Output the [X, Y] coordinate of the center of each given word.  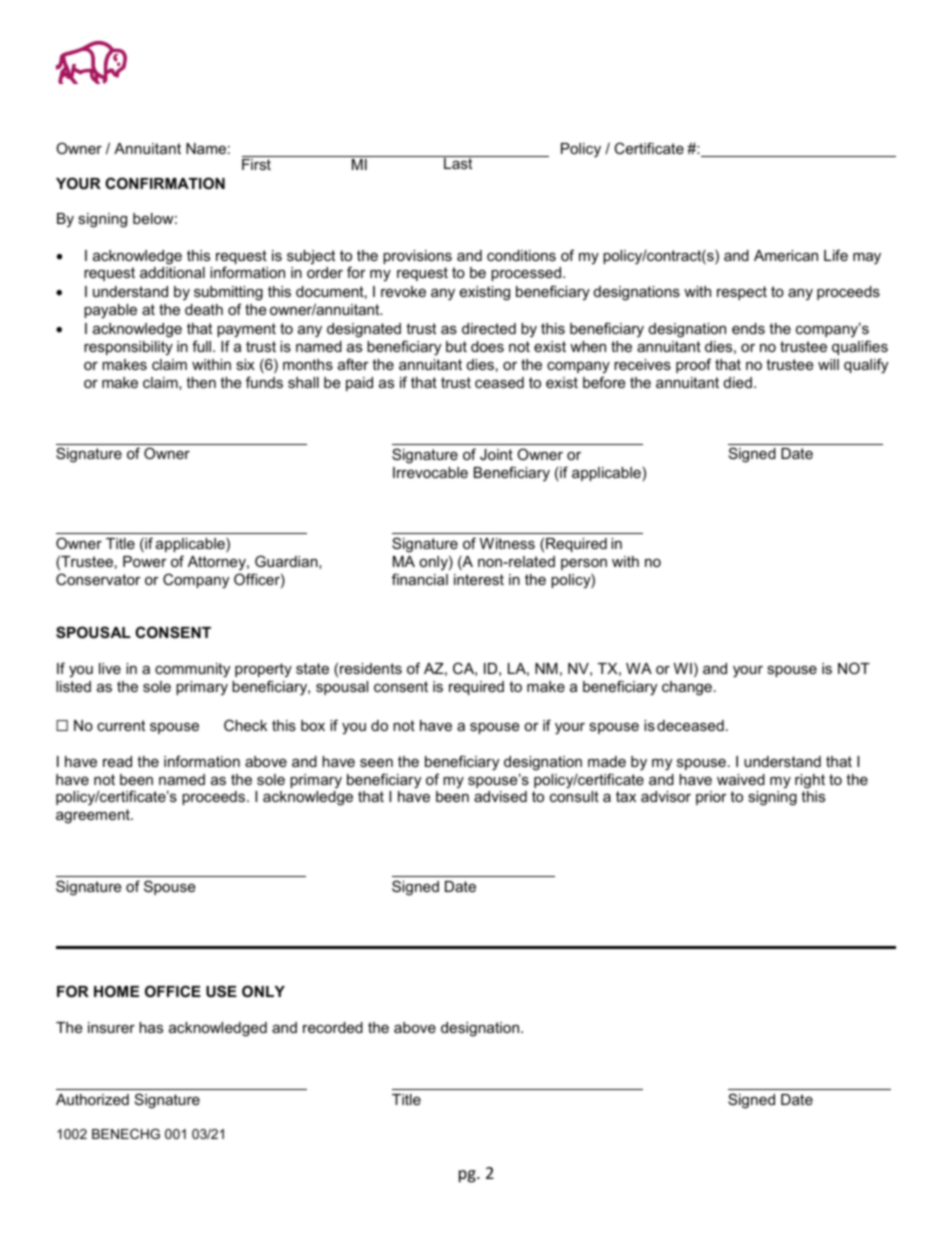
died [738, 382]
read [117, 761]
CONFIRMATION [165, 183]
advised [500, 796]
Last [458, 162]
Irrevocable [430, 472]
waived [741, 779]
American [786, 255]
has [151, 1027]
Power [145, 561]
